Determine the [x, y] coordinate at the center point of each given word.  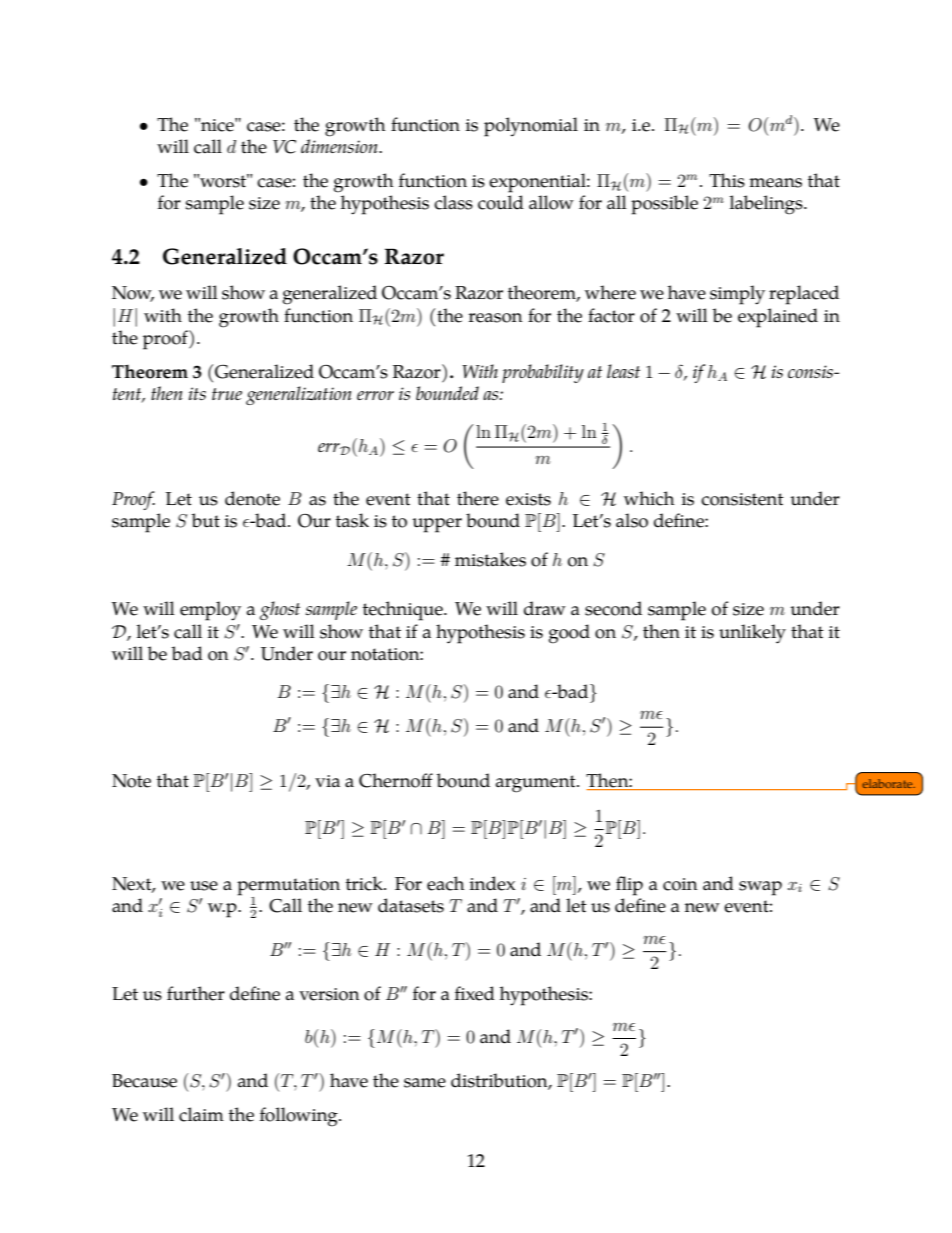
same [425, 1083]
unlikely [752, 634]
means [775, 183]
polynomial [531, 127]
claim [201, 1114]
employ [210, 611]
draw [545, 608]
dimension [340, 146]
